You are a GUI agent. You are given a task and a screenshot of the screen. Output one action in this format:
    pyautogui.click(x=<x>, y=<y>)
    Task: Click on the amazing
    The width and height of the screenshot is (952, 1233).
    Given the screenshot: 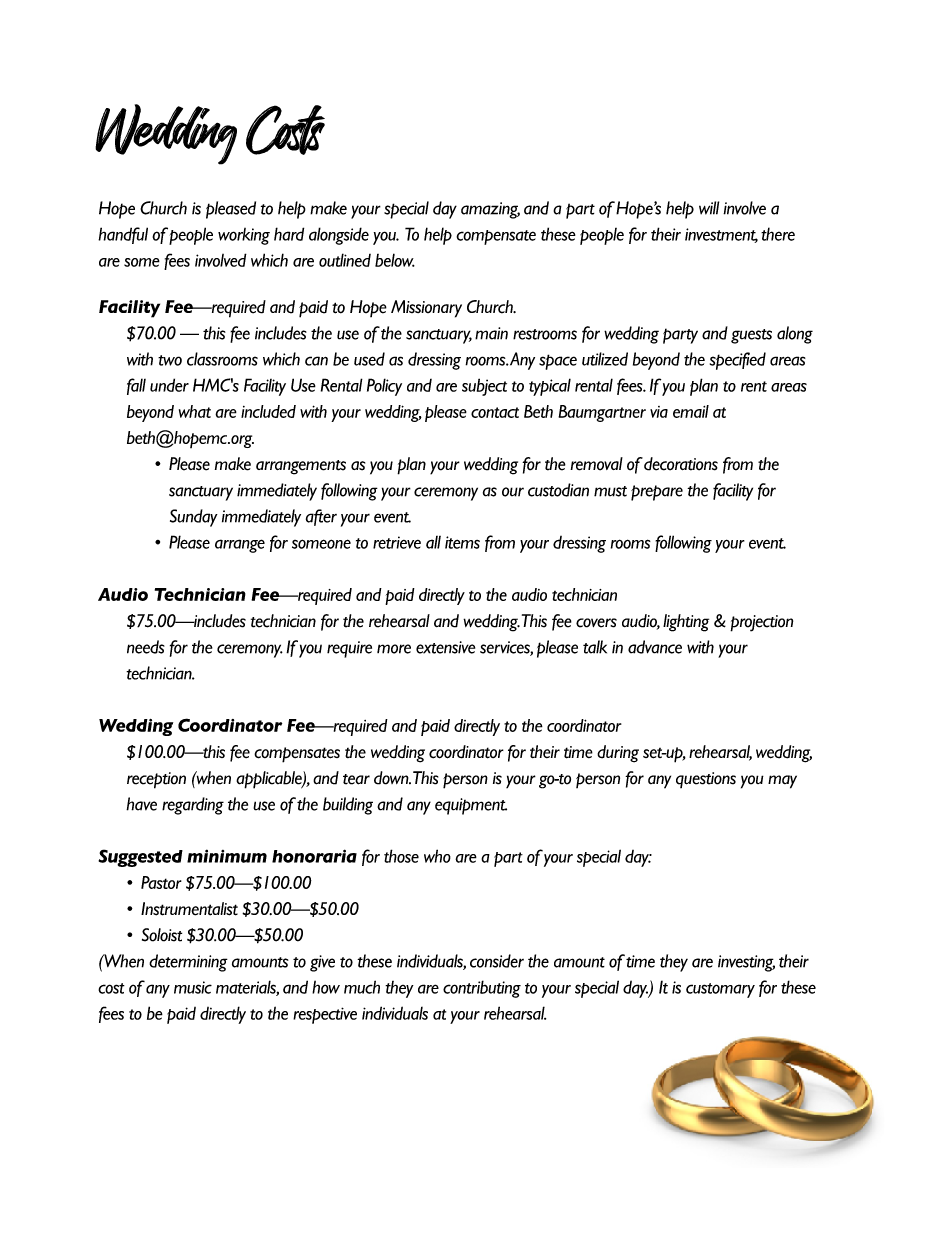 What is the action you would take?
    pyautogui.click(x=490, y=210)
